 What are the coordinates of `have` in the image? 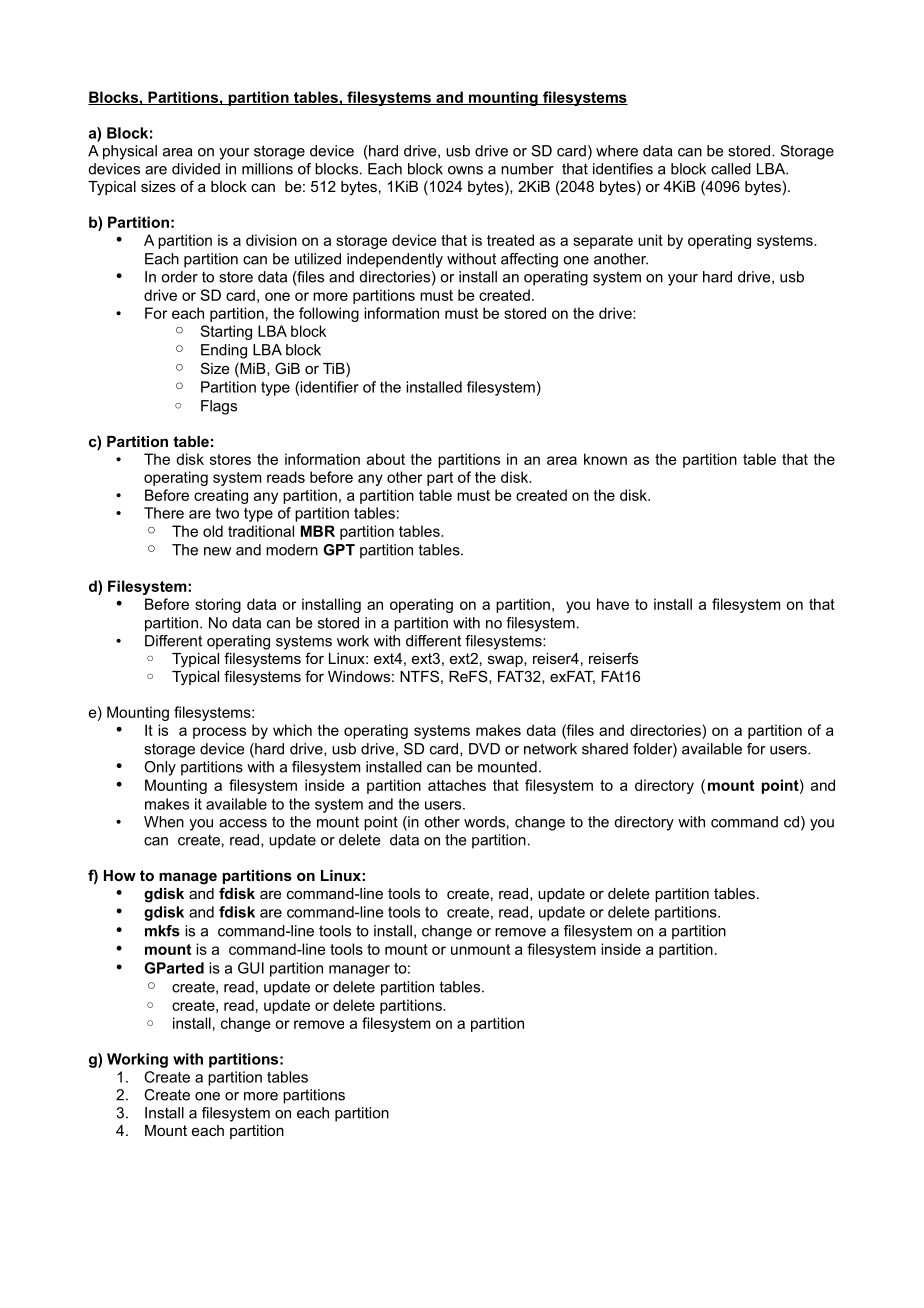 It's located at (613, 604).
